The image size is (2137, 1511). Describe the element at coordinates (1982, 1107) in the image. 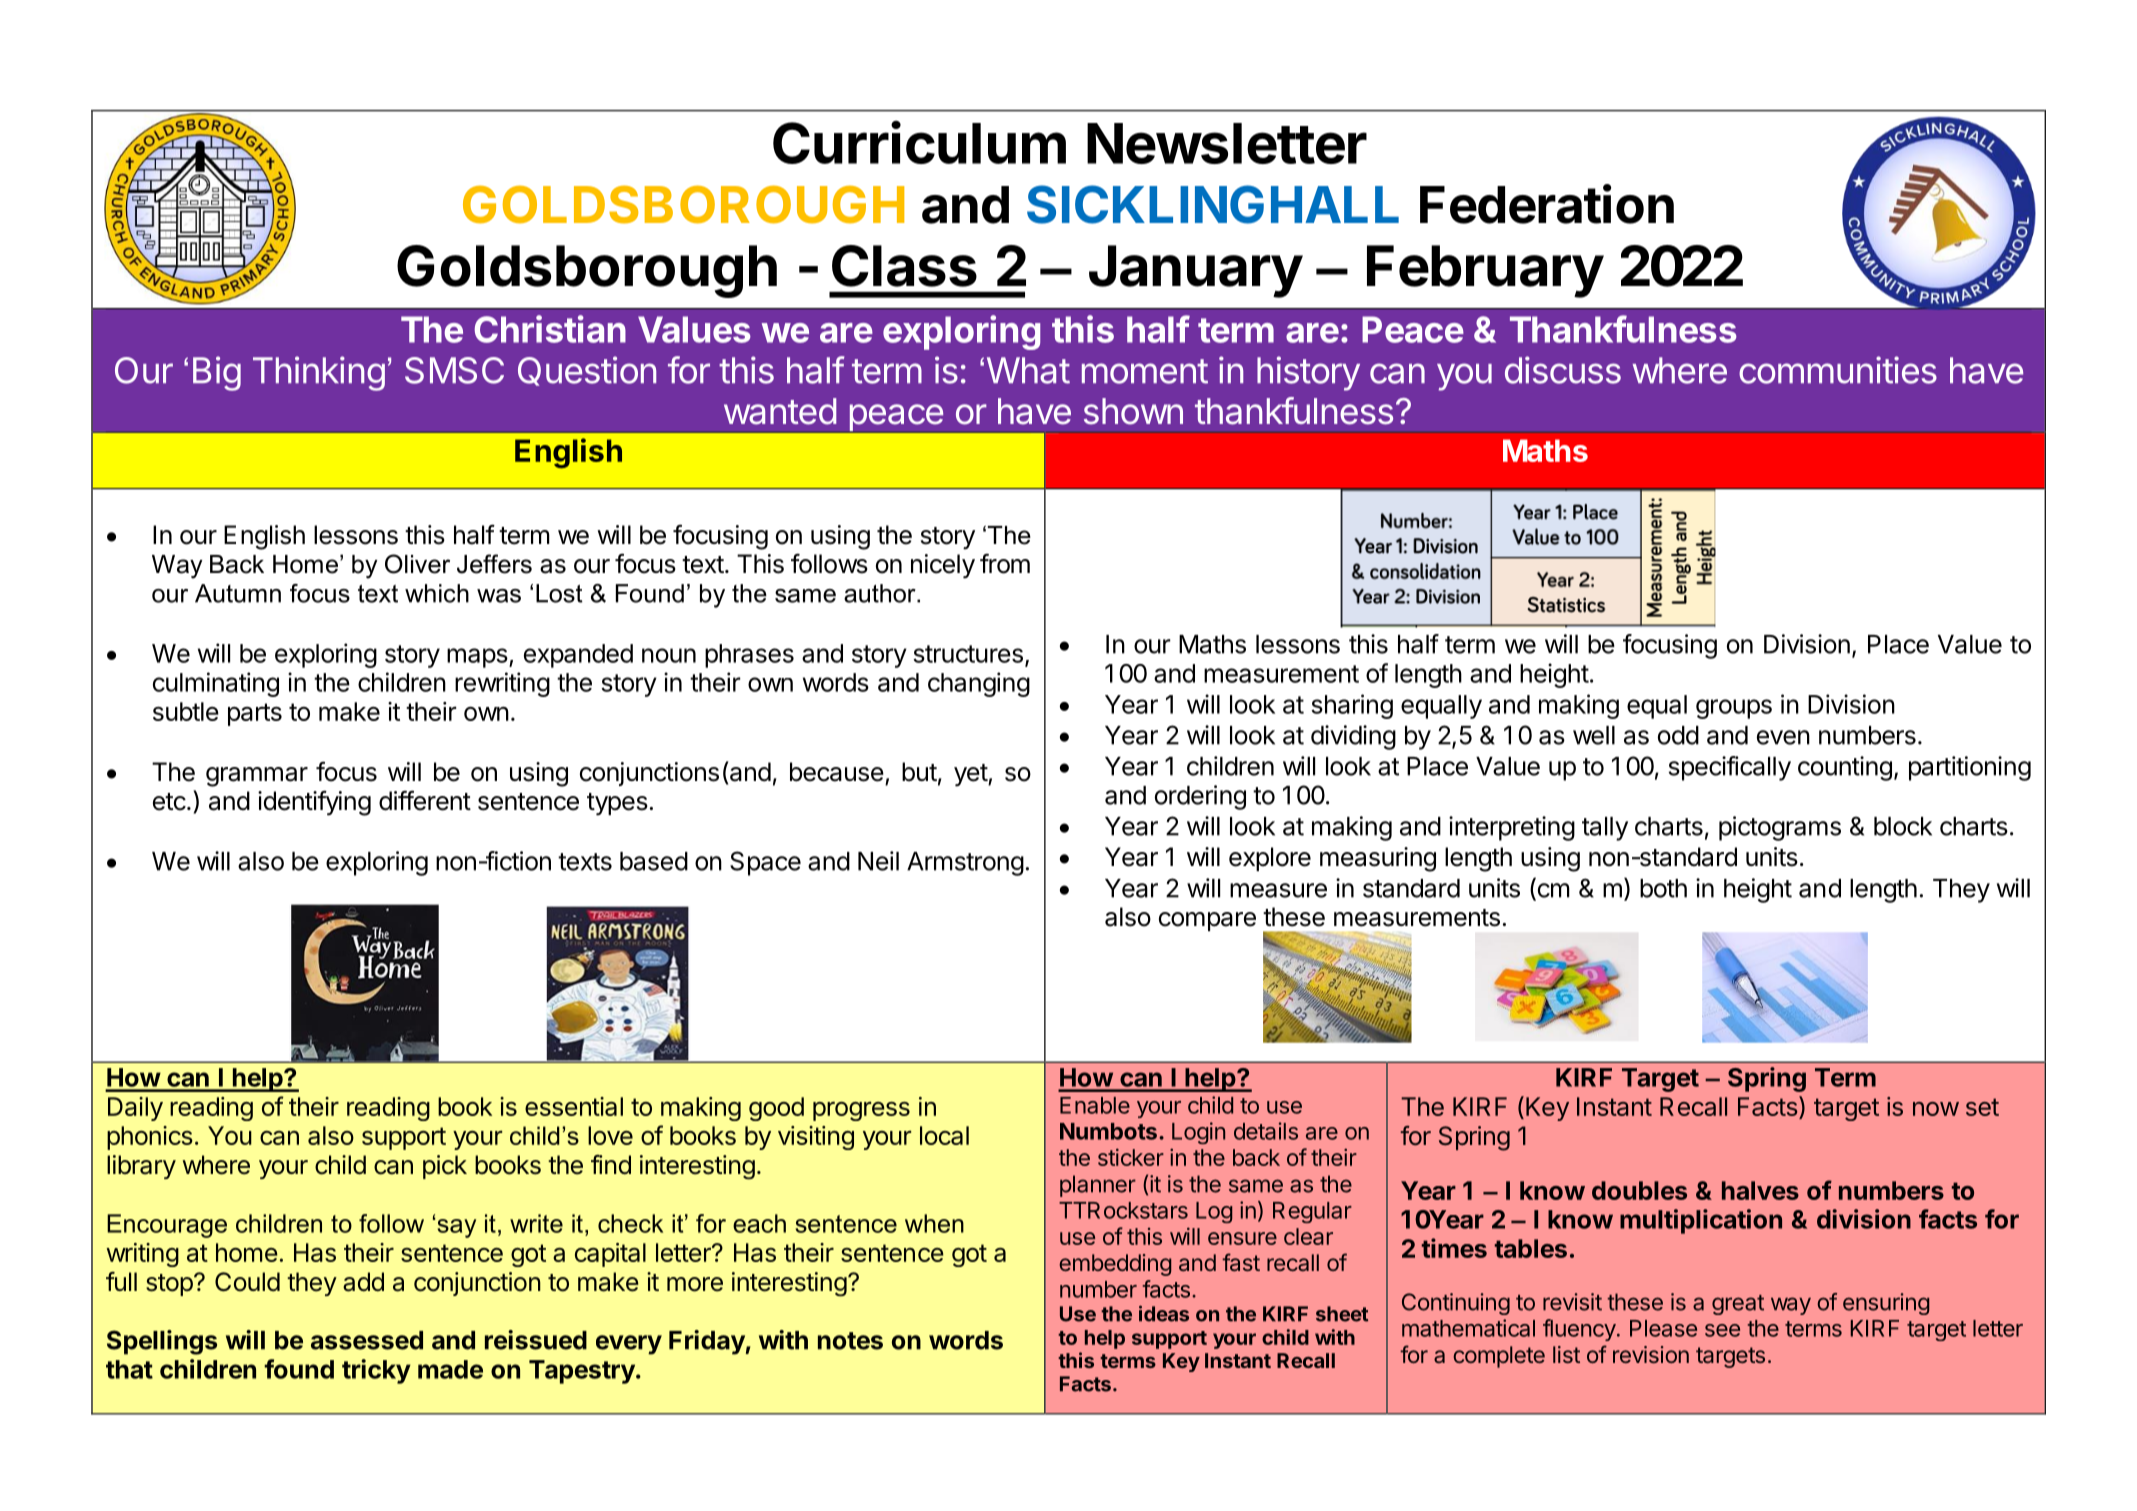

I see `set` at that location.
